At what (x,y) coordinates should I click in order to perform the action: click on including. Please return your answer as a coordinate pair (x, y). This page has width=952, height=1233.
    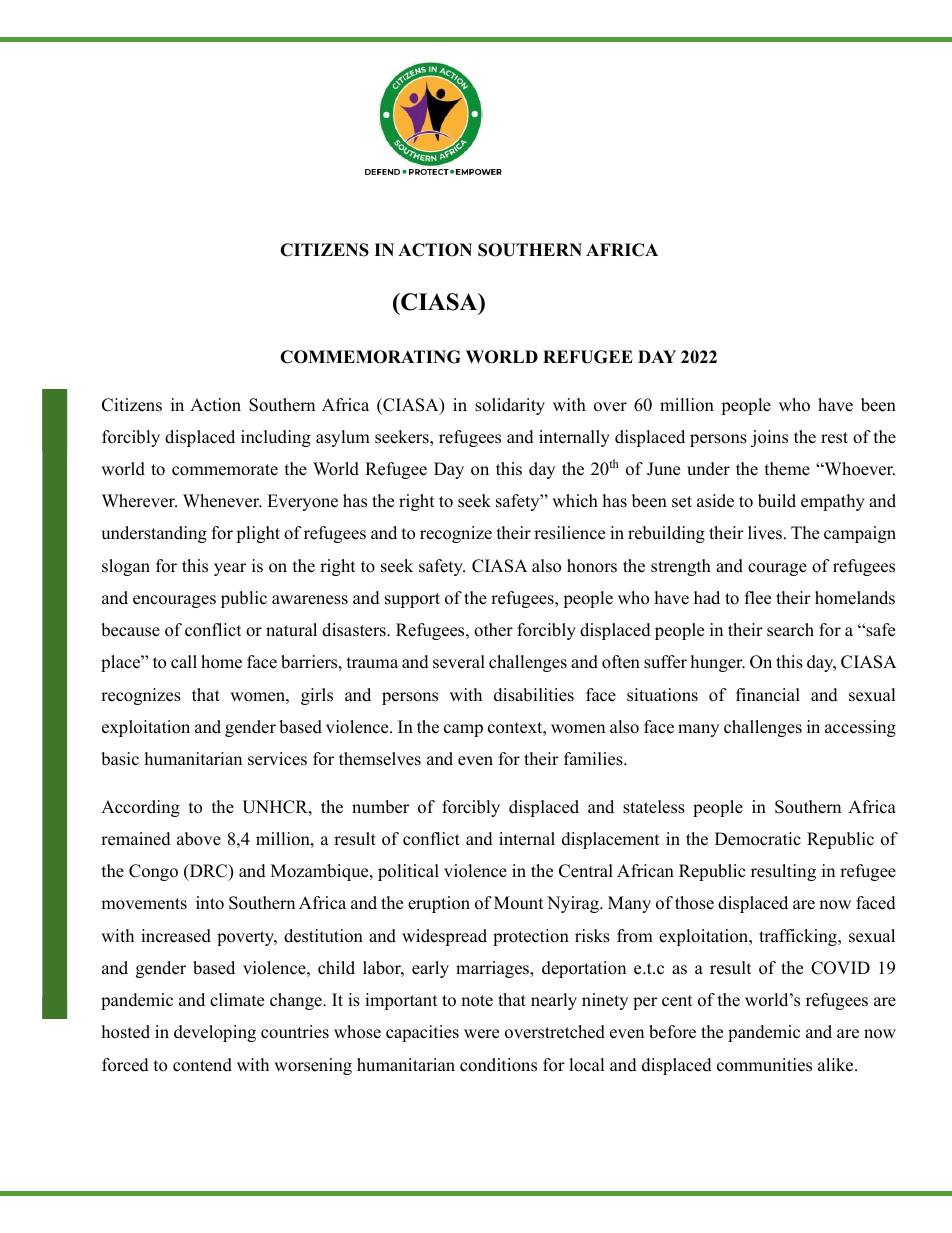
    Looking at the image, I should click on (276, 438).
